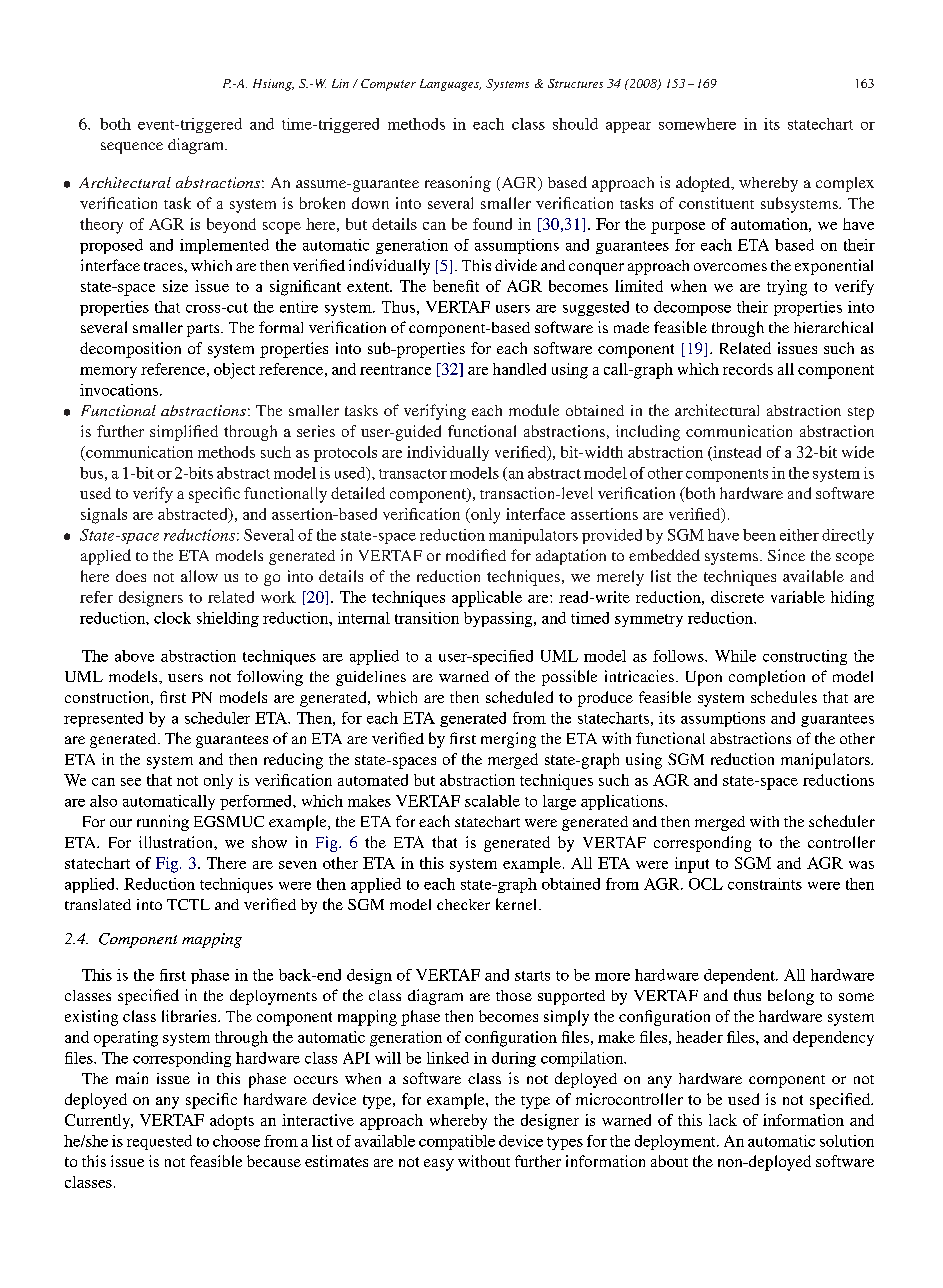 The width and height of the page is (943, 1288). I want to click on allow, so click(199, 576).
